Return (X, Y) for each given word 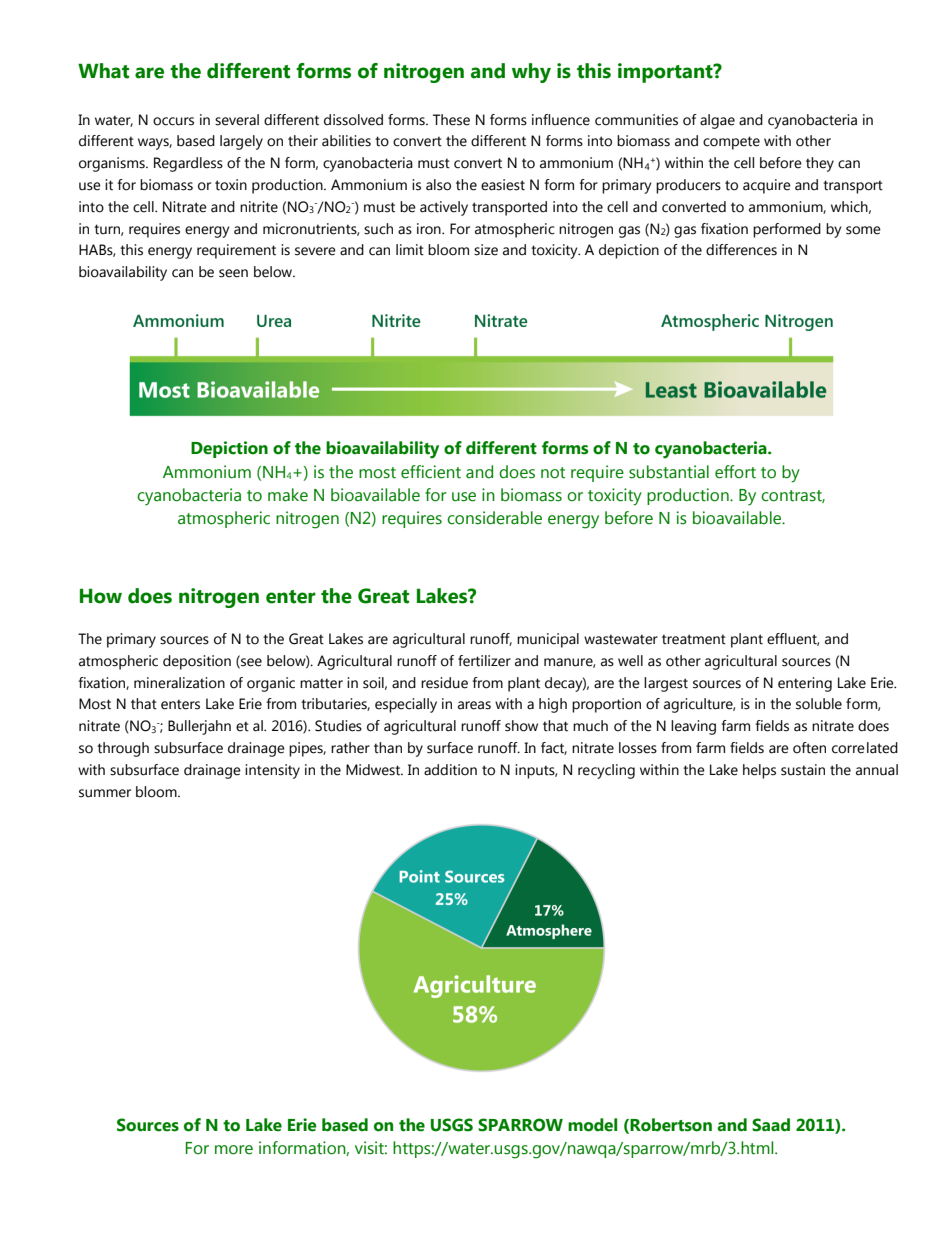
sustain (803, 770)
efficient (431, 472)
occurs (173, 121)
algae (717, 121)
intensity (272, 771)
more (234, 1150)
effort (735, 472)
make (288, 495)
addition (450, 770)
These (451, 120)
